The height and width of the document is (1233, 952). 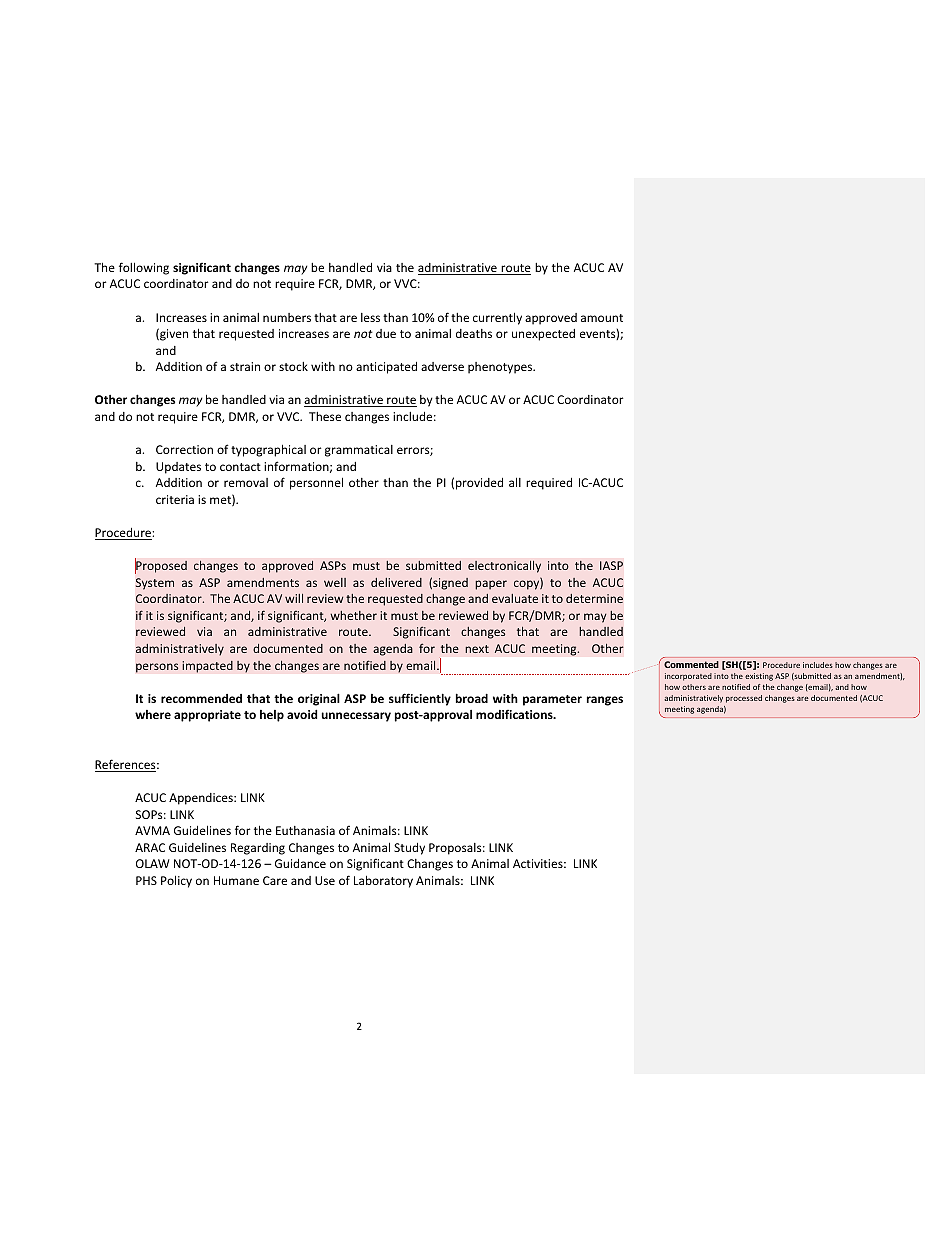 What do you see at coordinates (602, 318) in the document?
I see `amount` at bounding box center [602, 318].
